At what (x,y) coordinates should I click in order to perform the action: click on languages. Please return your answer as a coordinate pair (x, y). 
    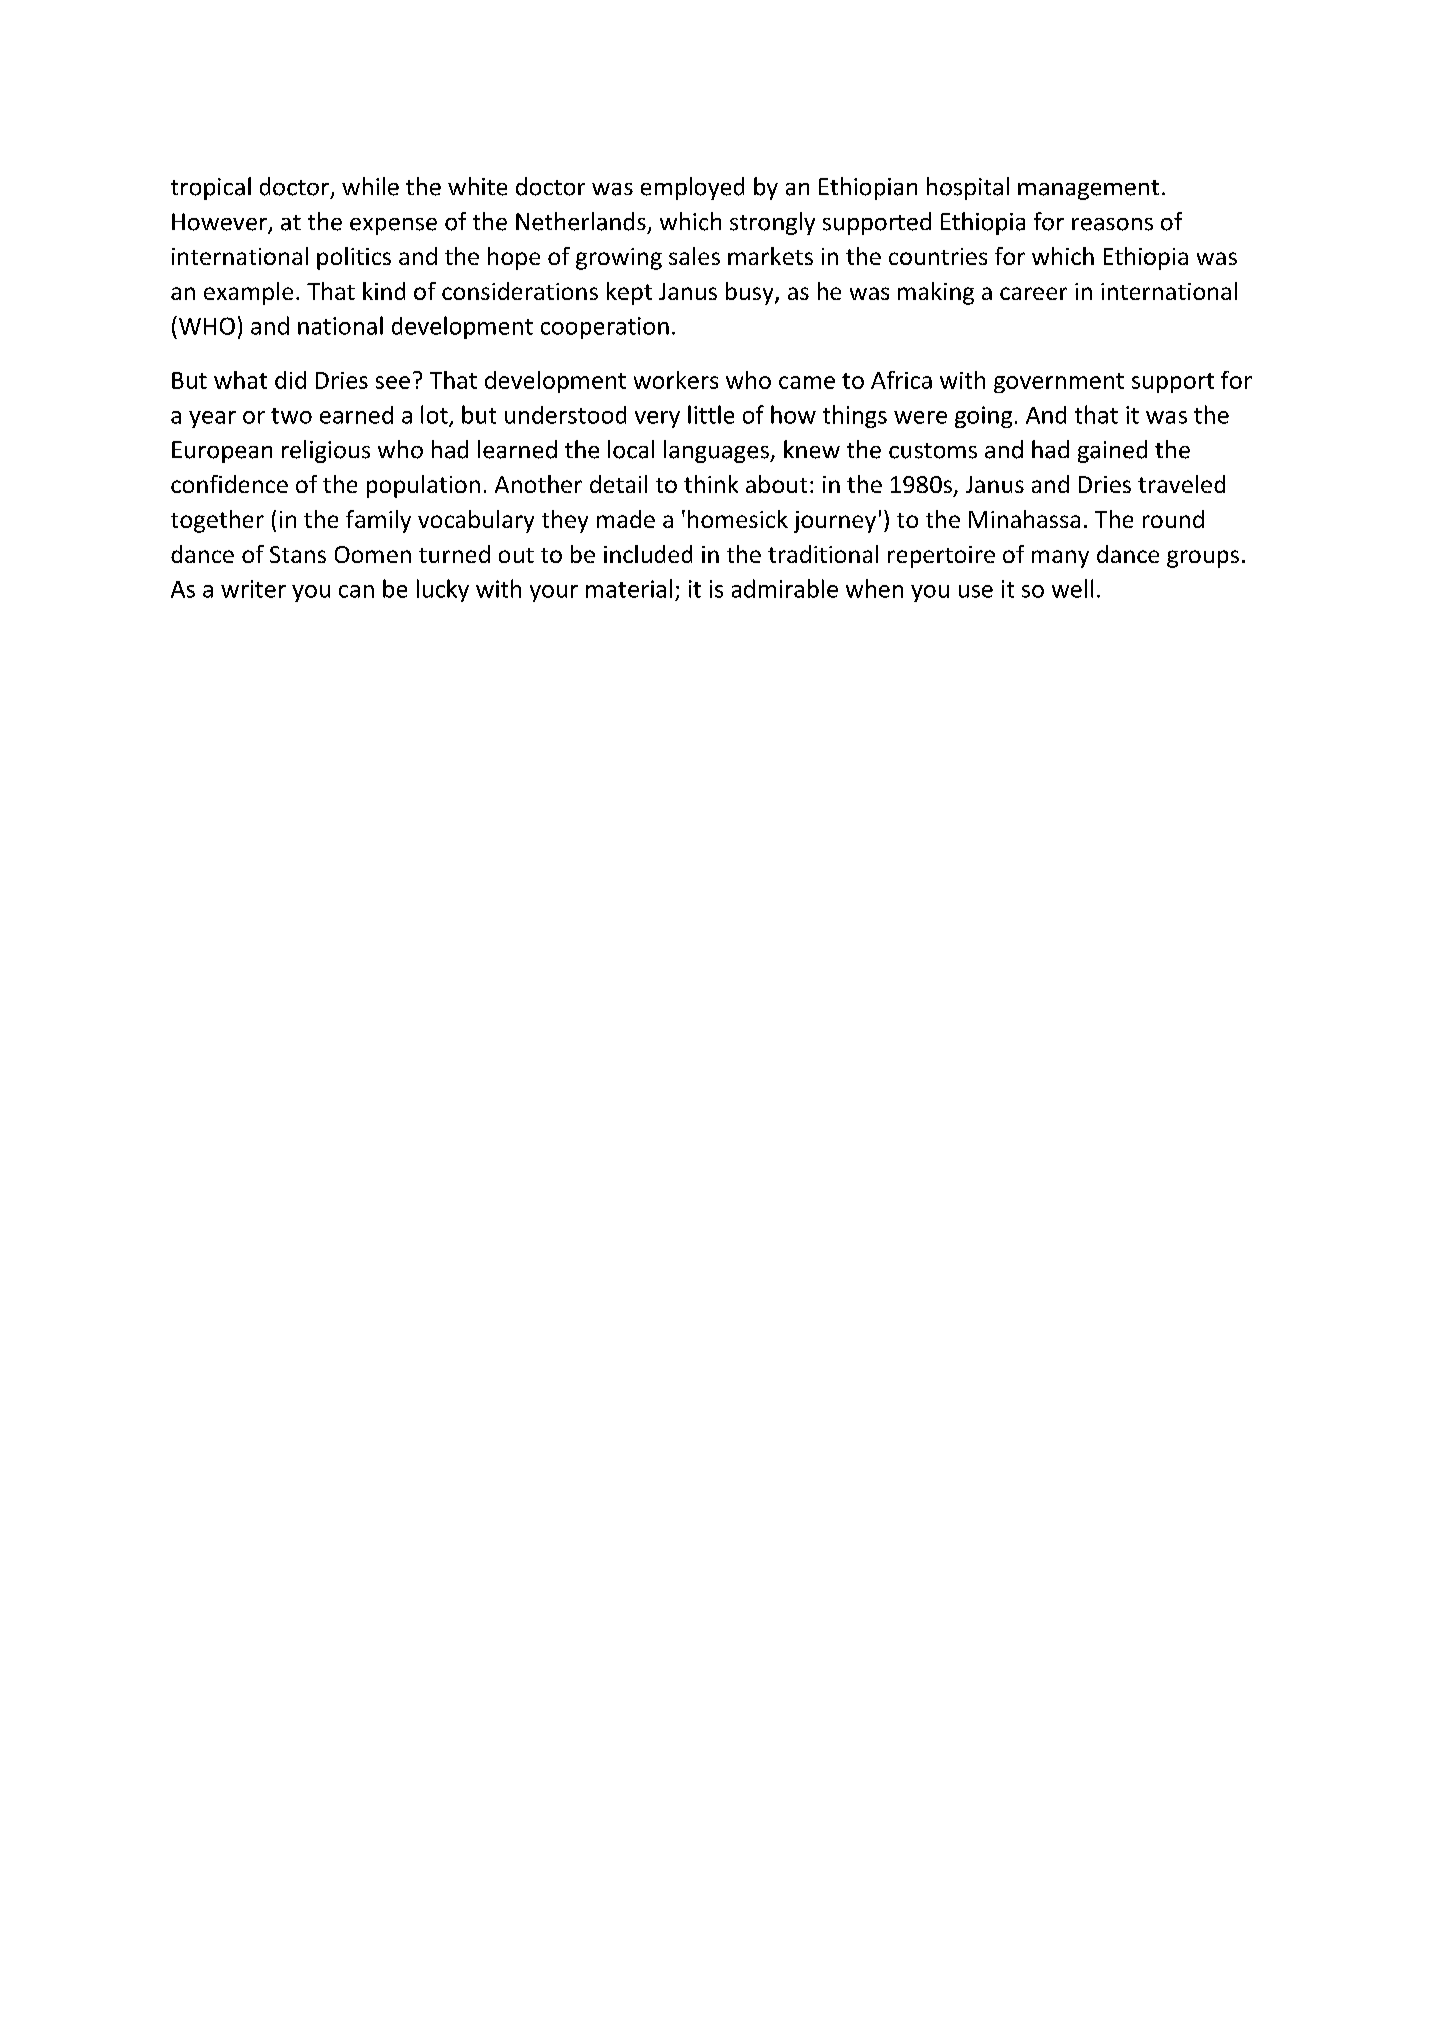
    Looking at the image, I should click on (717, 451).
